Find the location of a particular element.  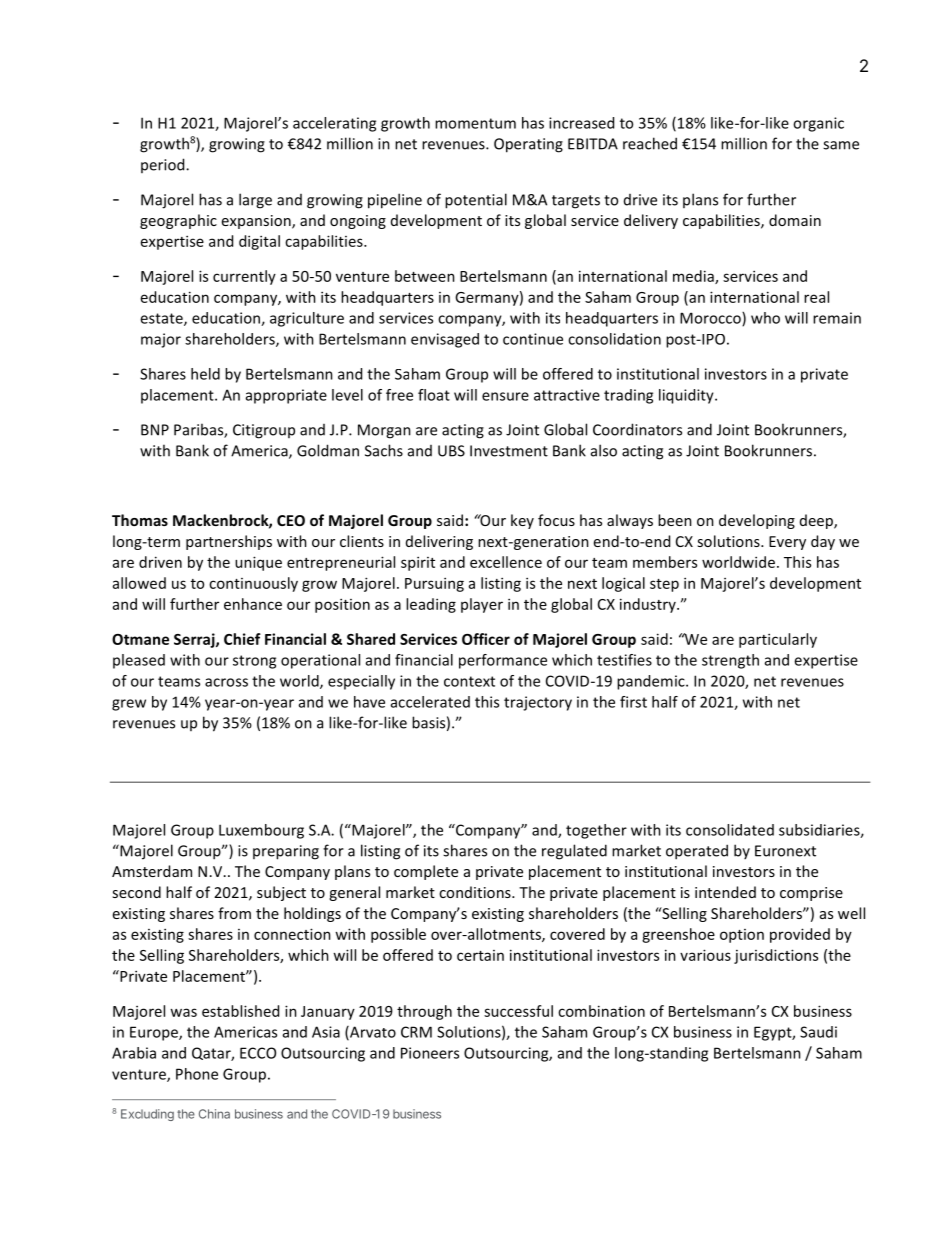

organic is located at coordinates (818, 124).
